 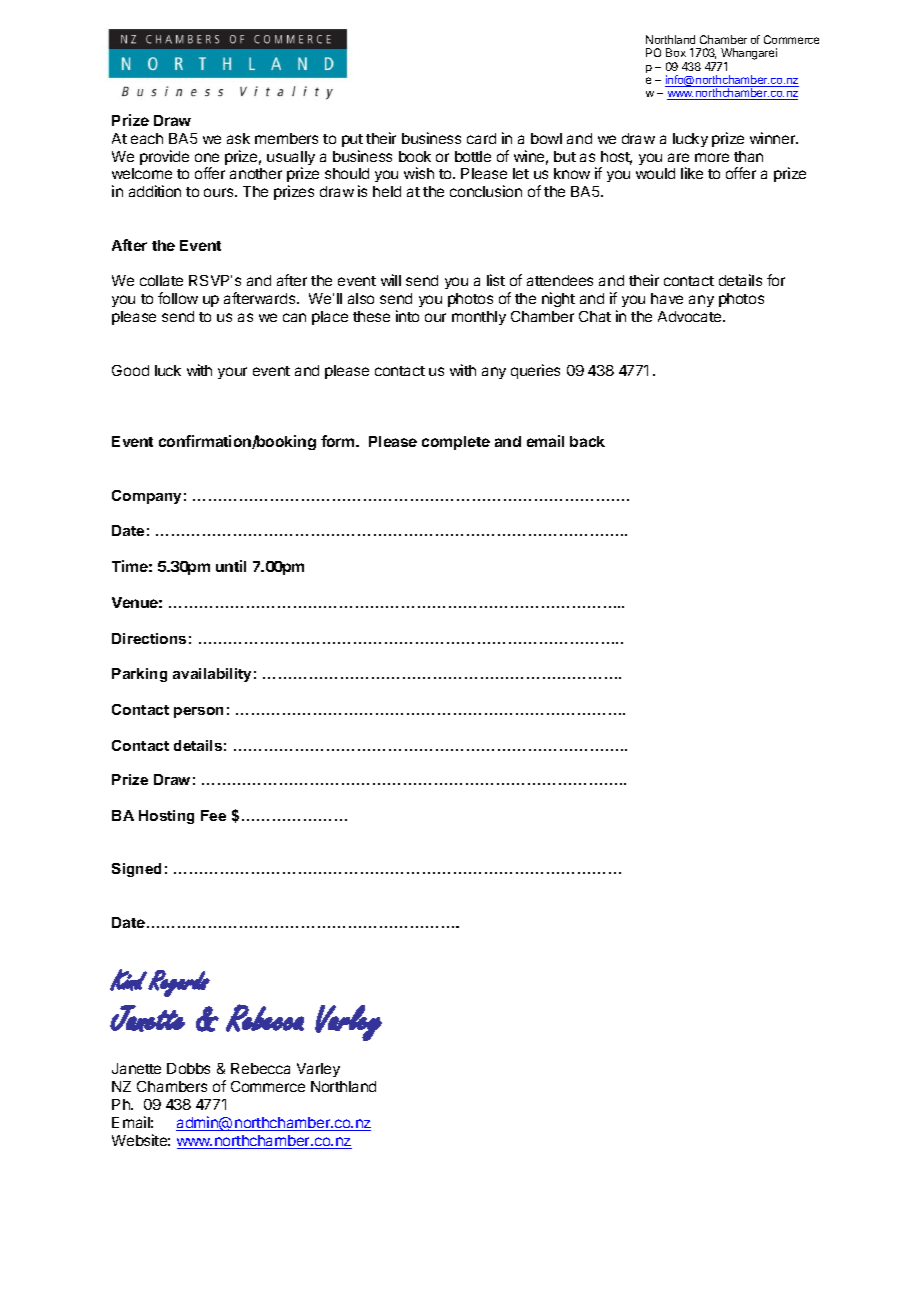 I want to click on card, so click(x=481, y=138).
